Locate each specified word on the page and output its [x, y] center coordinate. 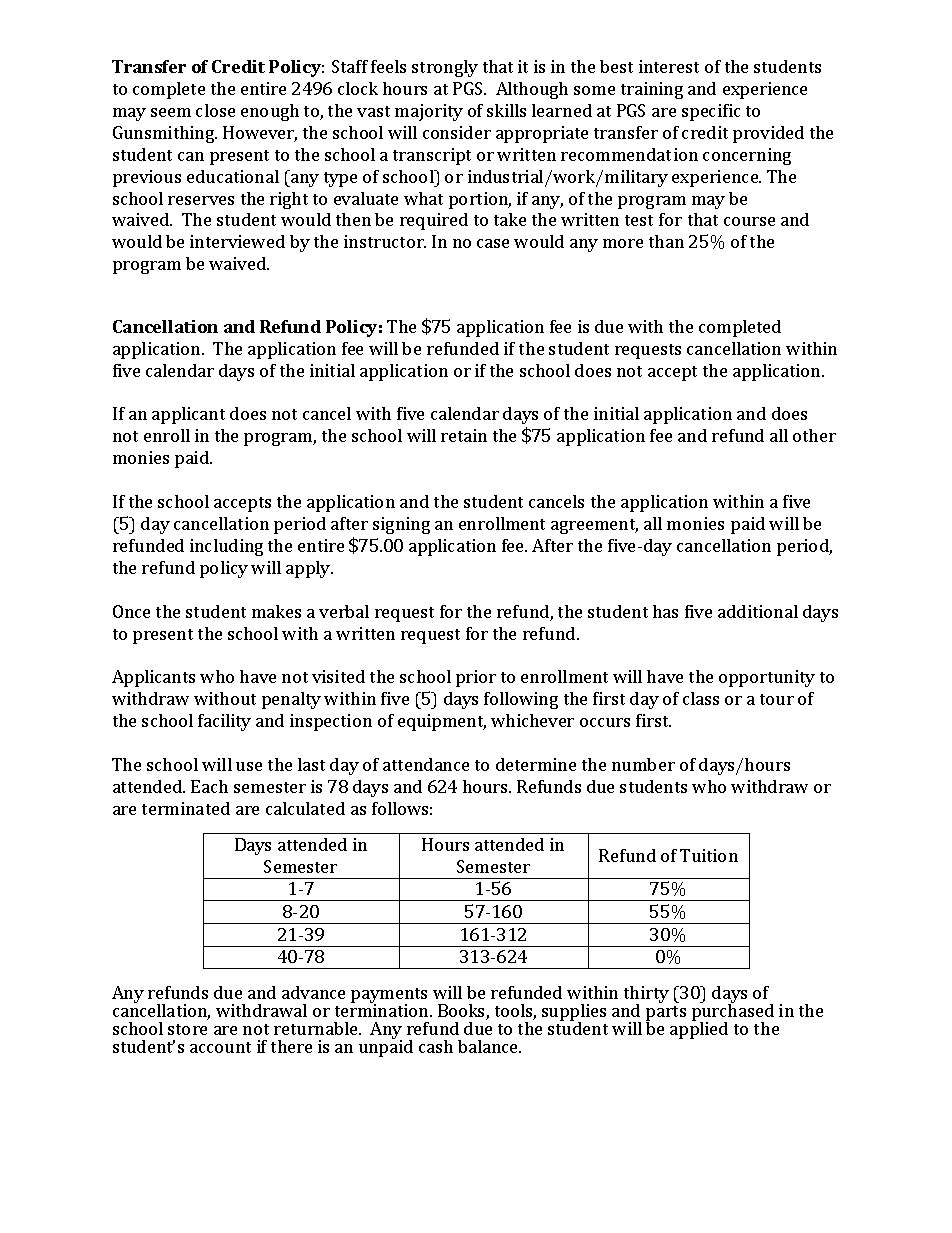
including [226, 547]
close [215, 110]
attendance [426, 764]
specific [711, 112]
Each [209, 786]
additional [758, 611]
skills [506, 110]
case [493, 243]
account [220, 1047]
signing [401, 525]
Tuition [709, 855]
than [666, 241]
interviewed [237, 241]
